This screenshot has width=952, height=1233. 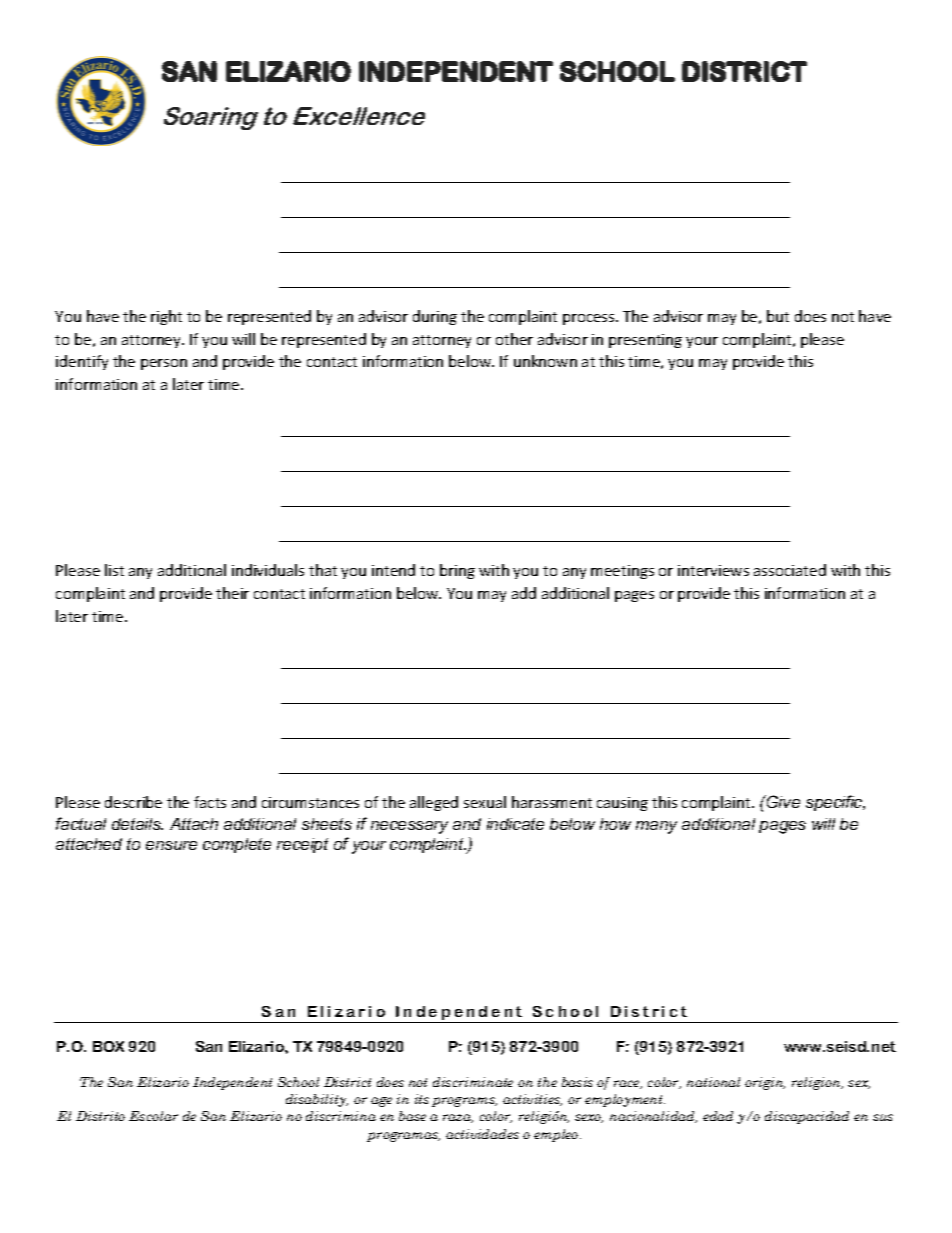 I want to click on their, so click(x=232, y=593).
